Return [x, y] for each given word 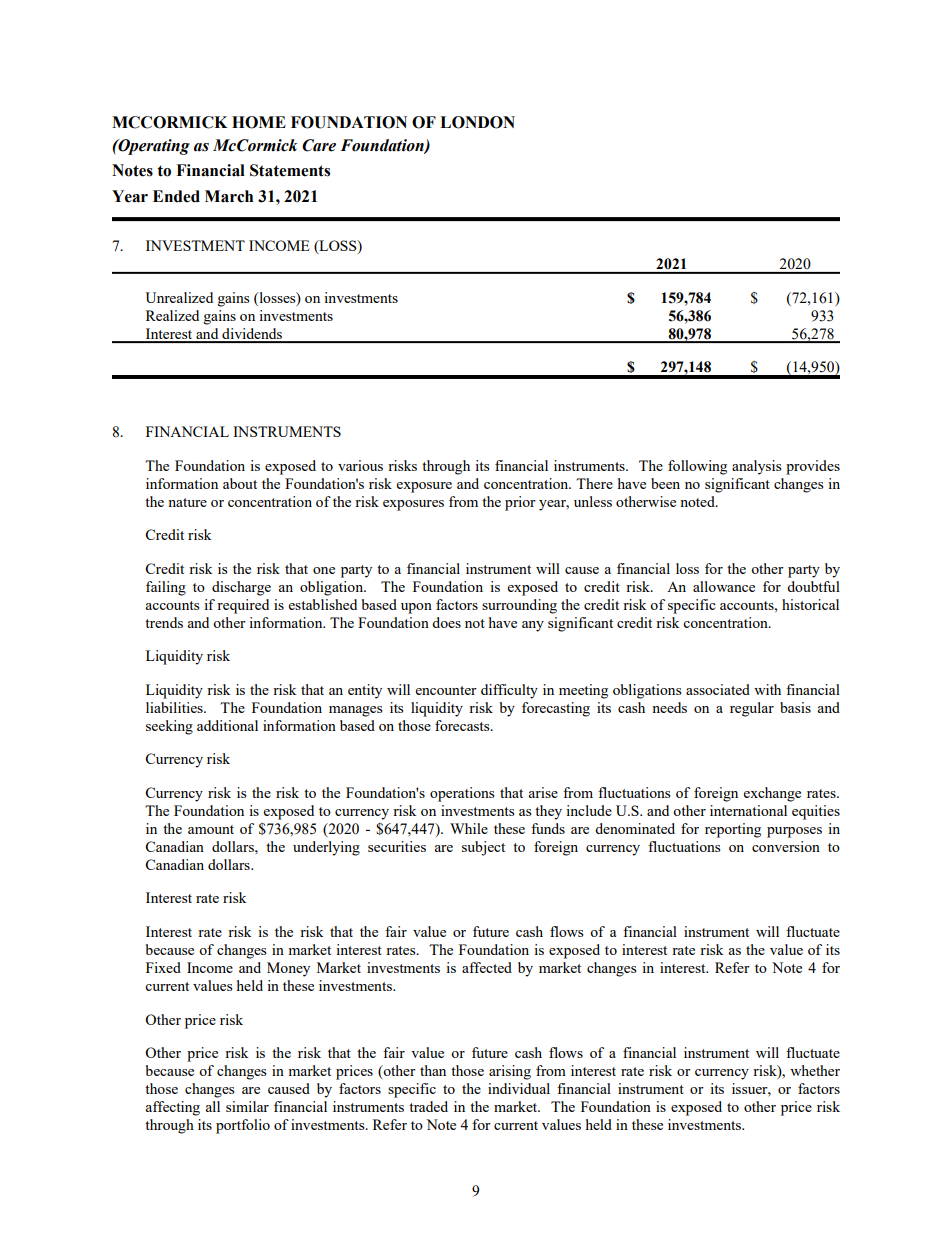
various [360, 465]
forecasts [463, 725]
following [697, 467]
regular [752, 709]
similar [247, 1106]
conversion [786, 846]
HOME [259, 122]
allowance [724, 586]
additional [227, 725]
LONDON [477, 122]
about [240, 483]
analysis [756, 467]
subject [483, 848]
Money [288, 969]
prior [520, 503]
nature [187, 502]
